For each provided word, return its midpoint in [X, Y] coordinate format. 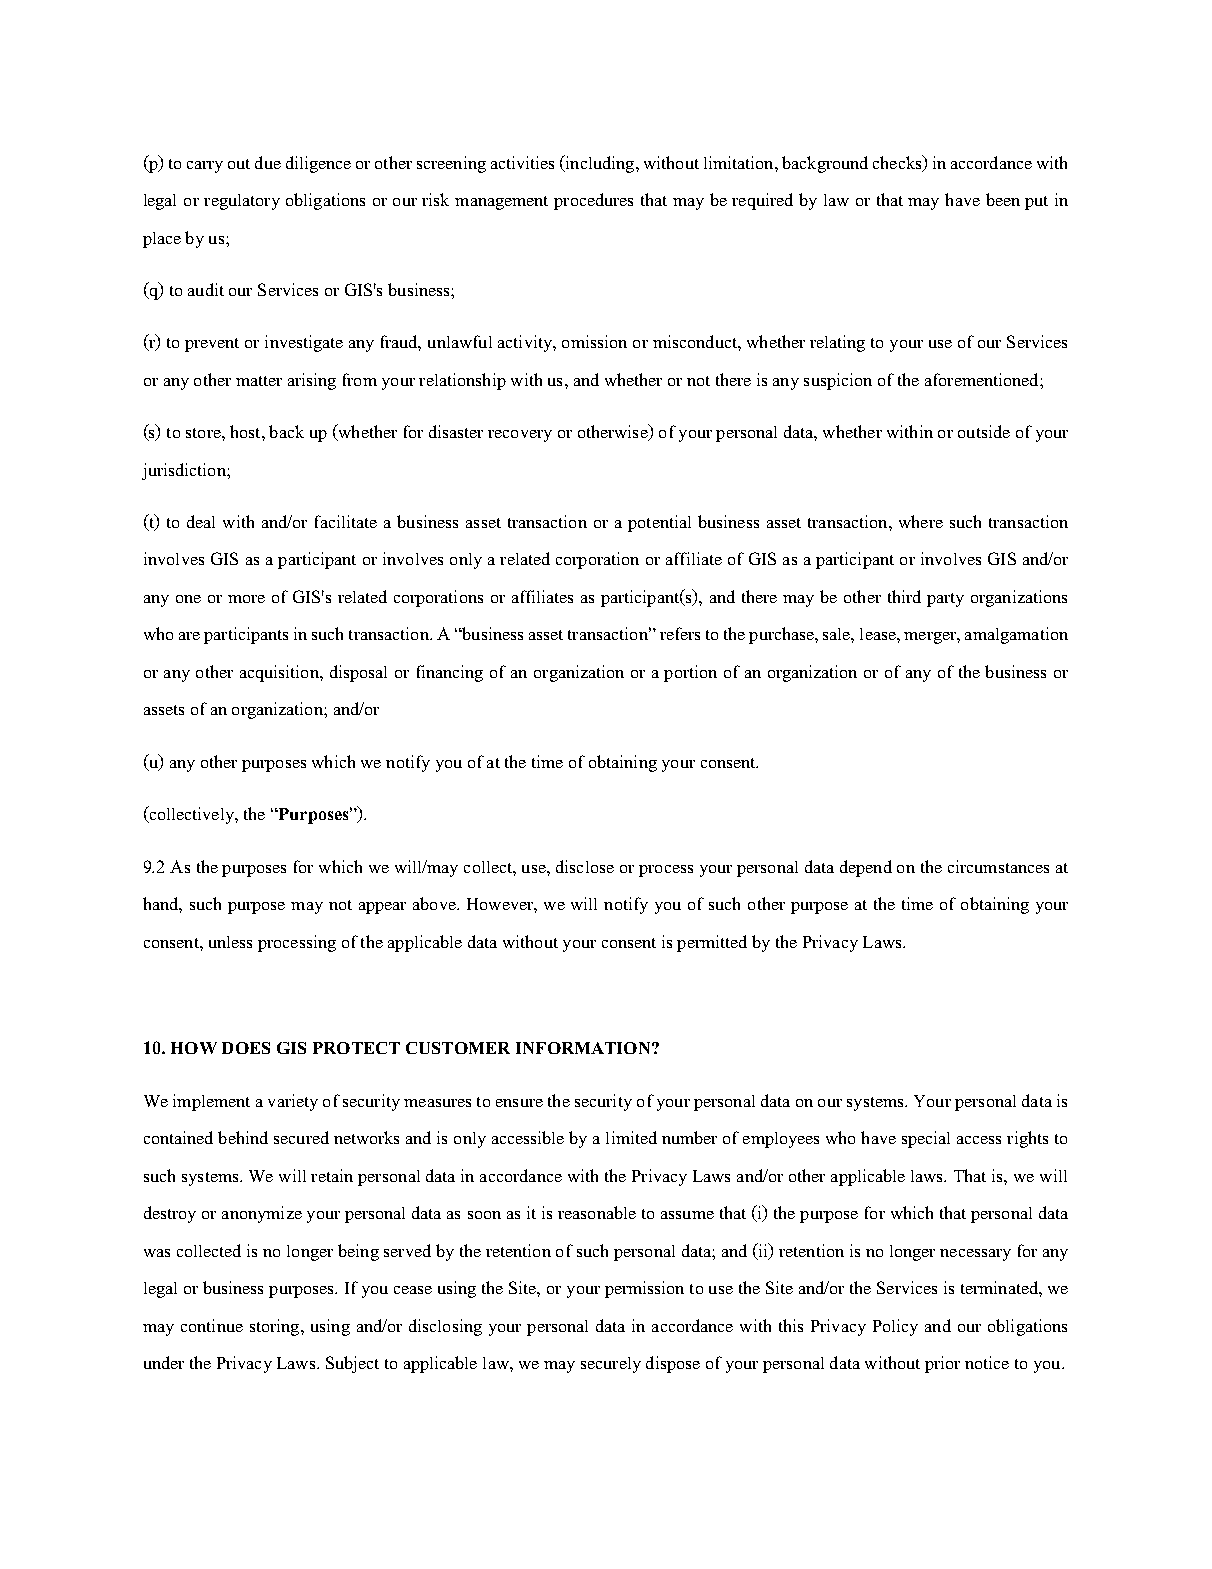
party [945, 600]
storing [276, 1327]
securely [611, 1365]
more [246, 599]
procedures [593, 201]
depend [866, 868]
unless [230, 942]
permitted [712, 943]
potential [659, 523]
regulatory [242, 202]
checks [898, 163]
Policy [895, 1327]
